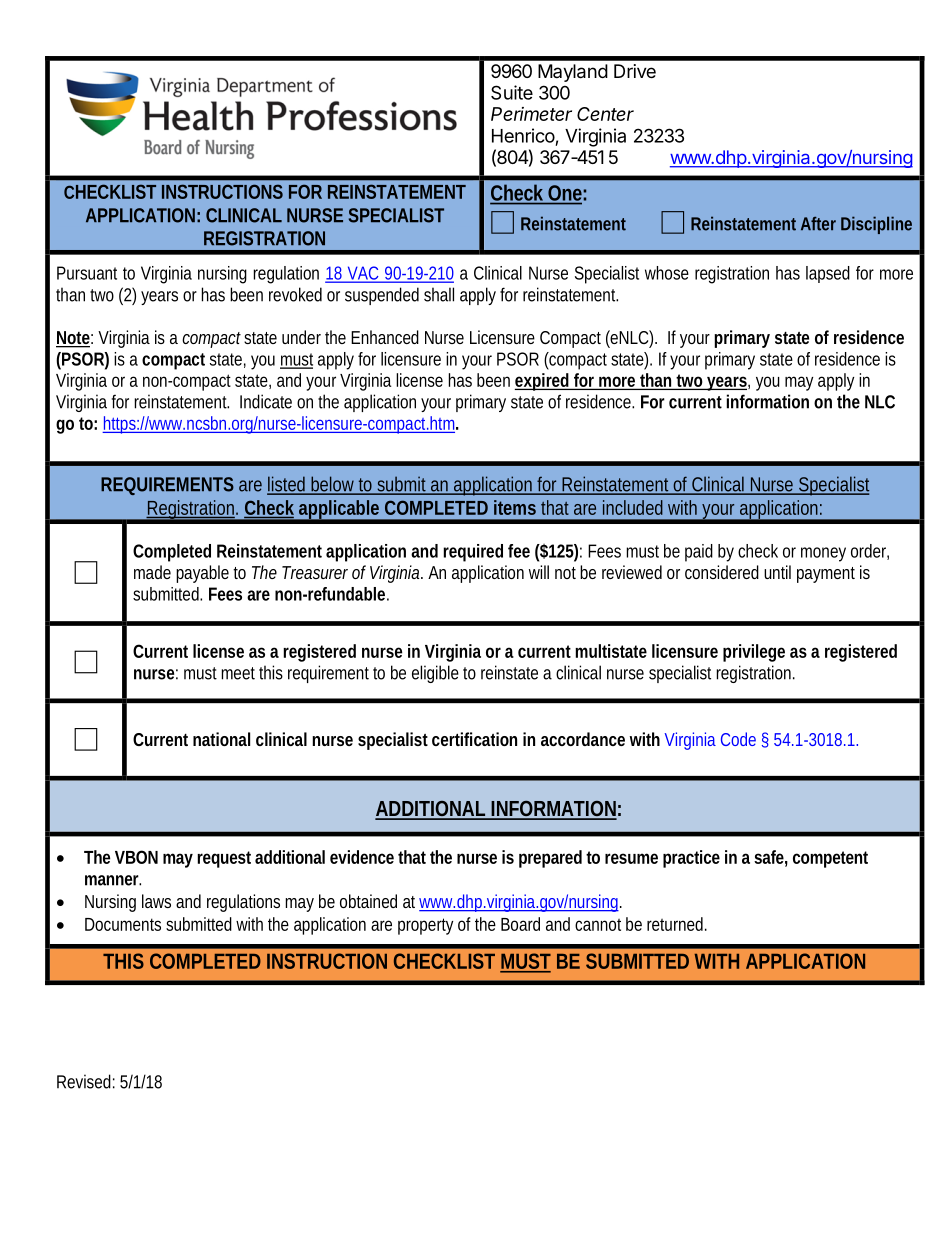 This screenshot has height=1233, width=952. Describe the element at coordinates (435, 674) in the screenshot. I see `eligible` at that location.
